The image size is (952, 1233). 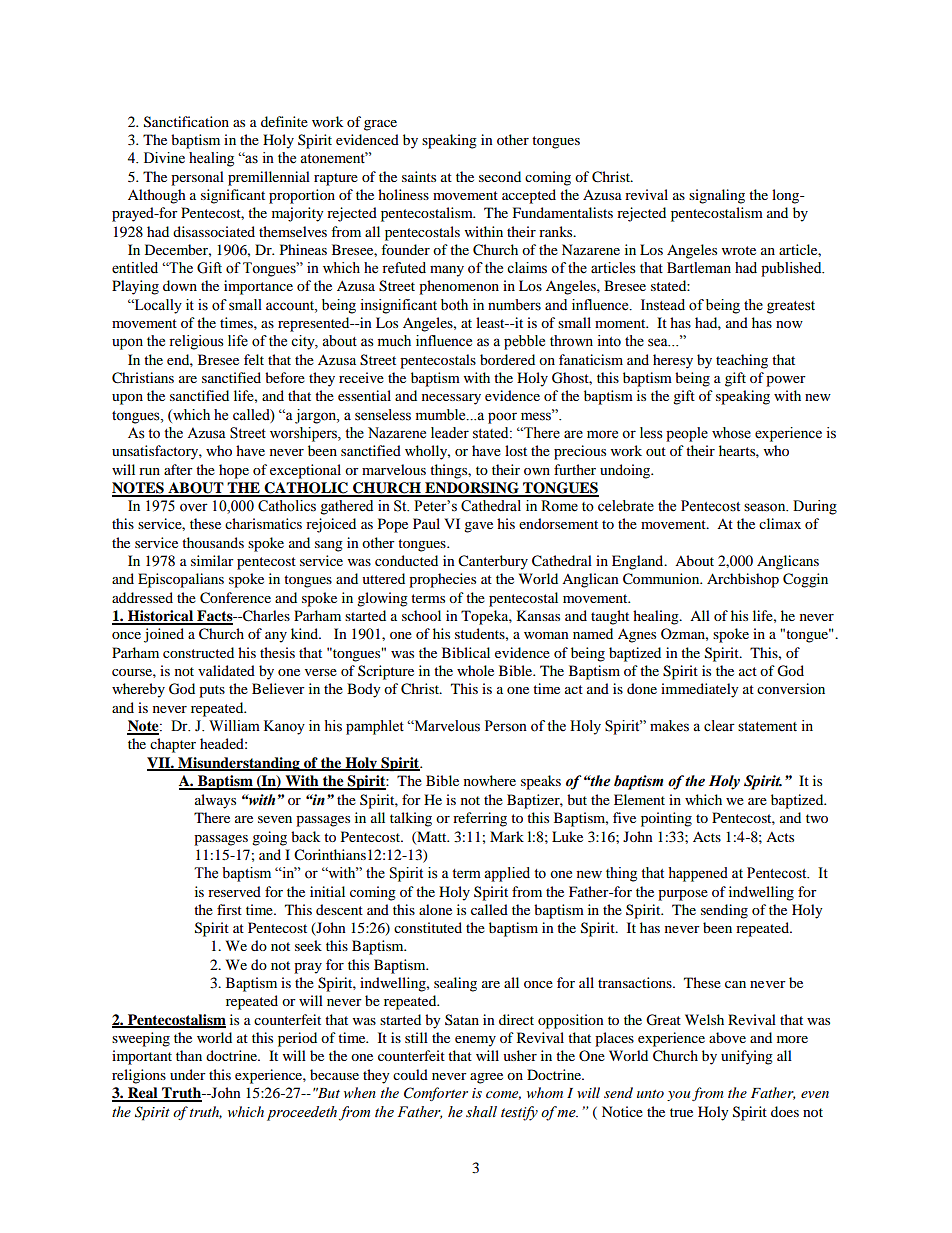 I want to click on going, so click(x=269, y=838).
